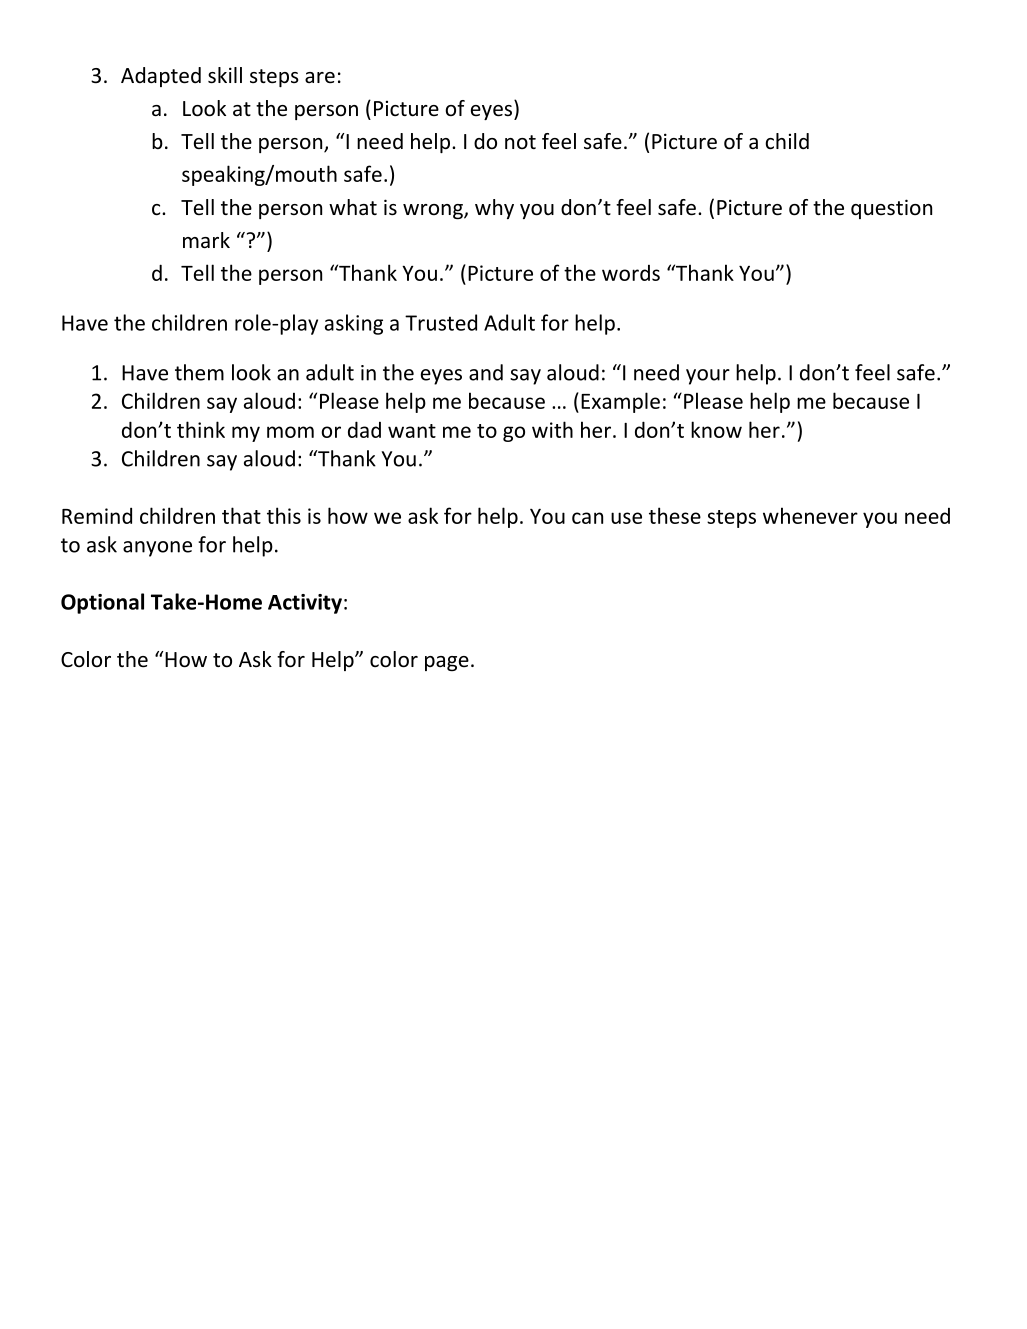 The height and width of the screenshot is (1329, 1027). I want to click on words, so click(631, 273).
